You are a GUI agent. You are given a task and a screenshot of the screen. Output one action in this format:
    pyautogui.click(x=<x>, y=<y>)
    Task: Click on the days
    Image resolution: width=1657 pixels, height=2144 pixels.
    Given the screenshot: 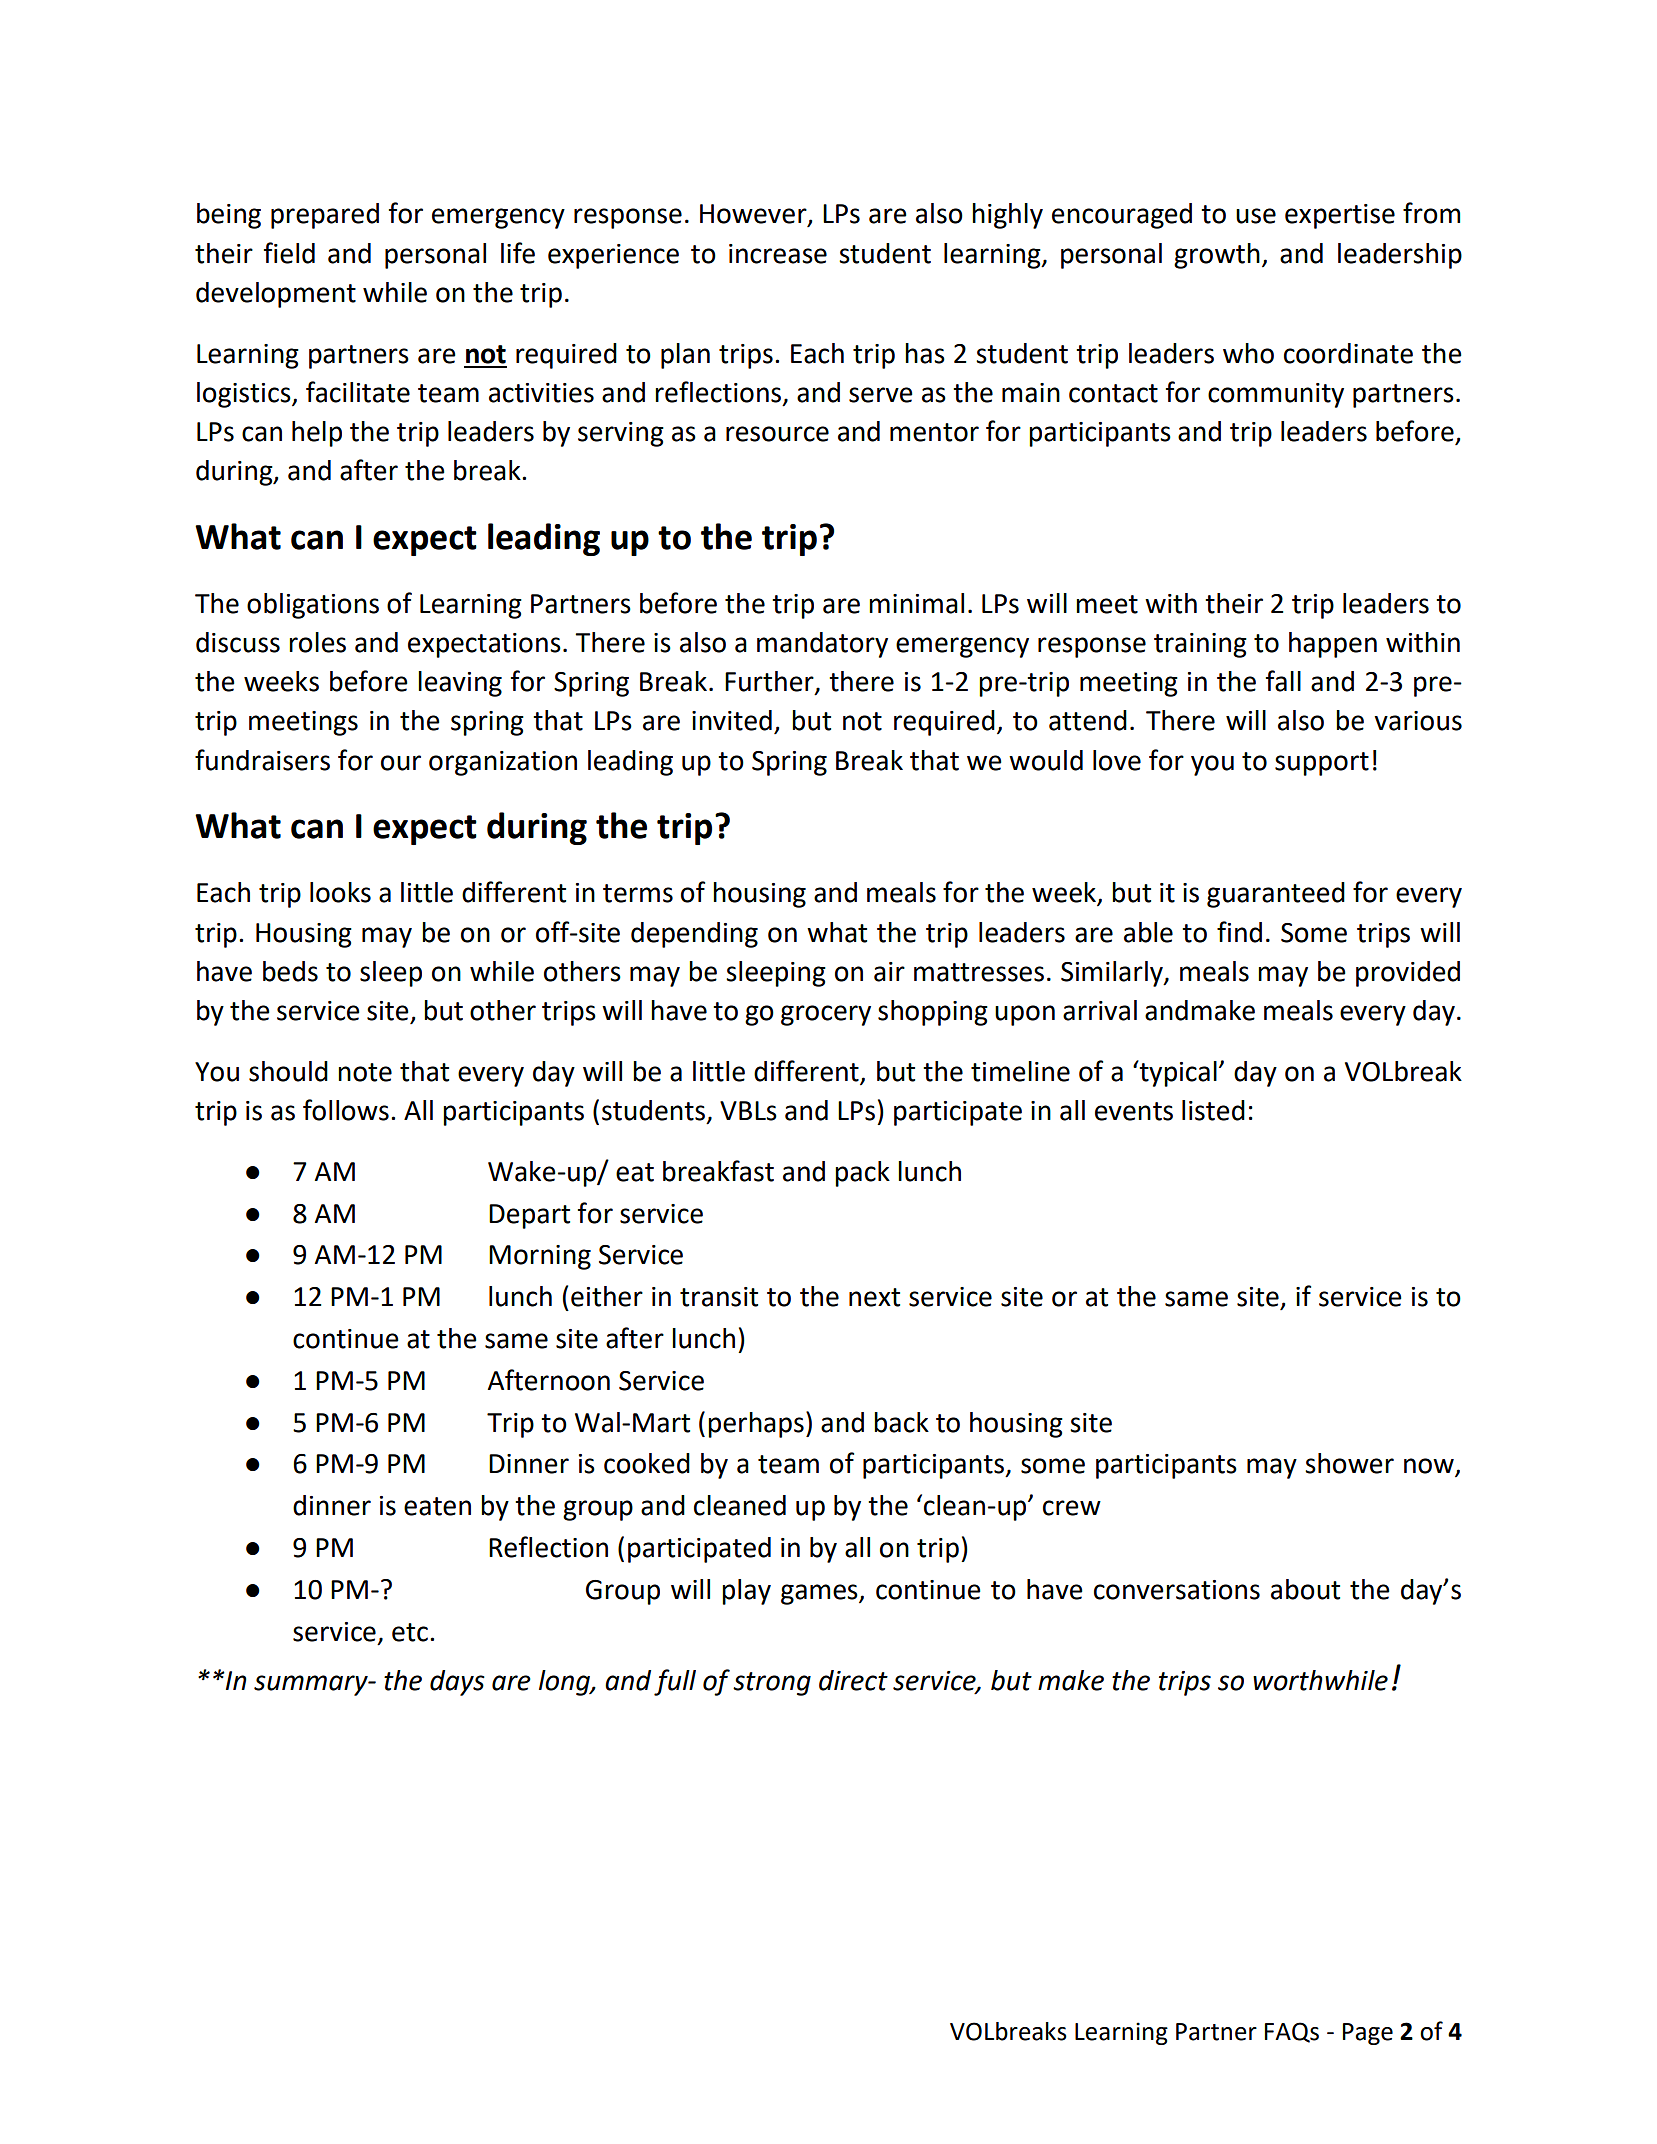 What is the action you would take?
    pyautogui.click(x=457, y=1683)
